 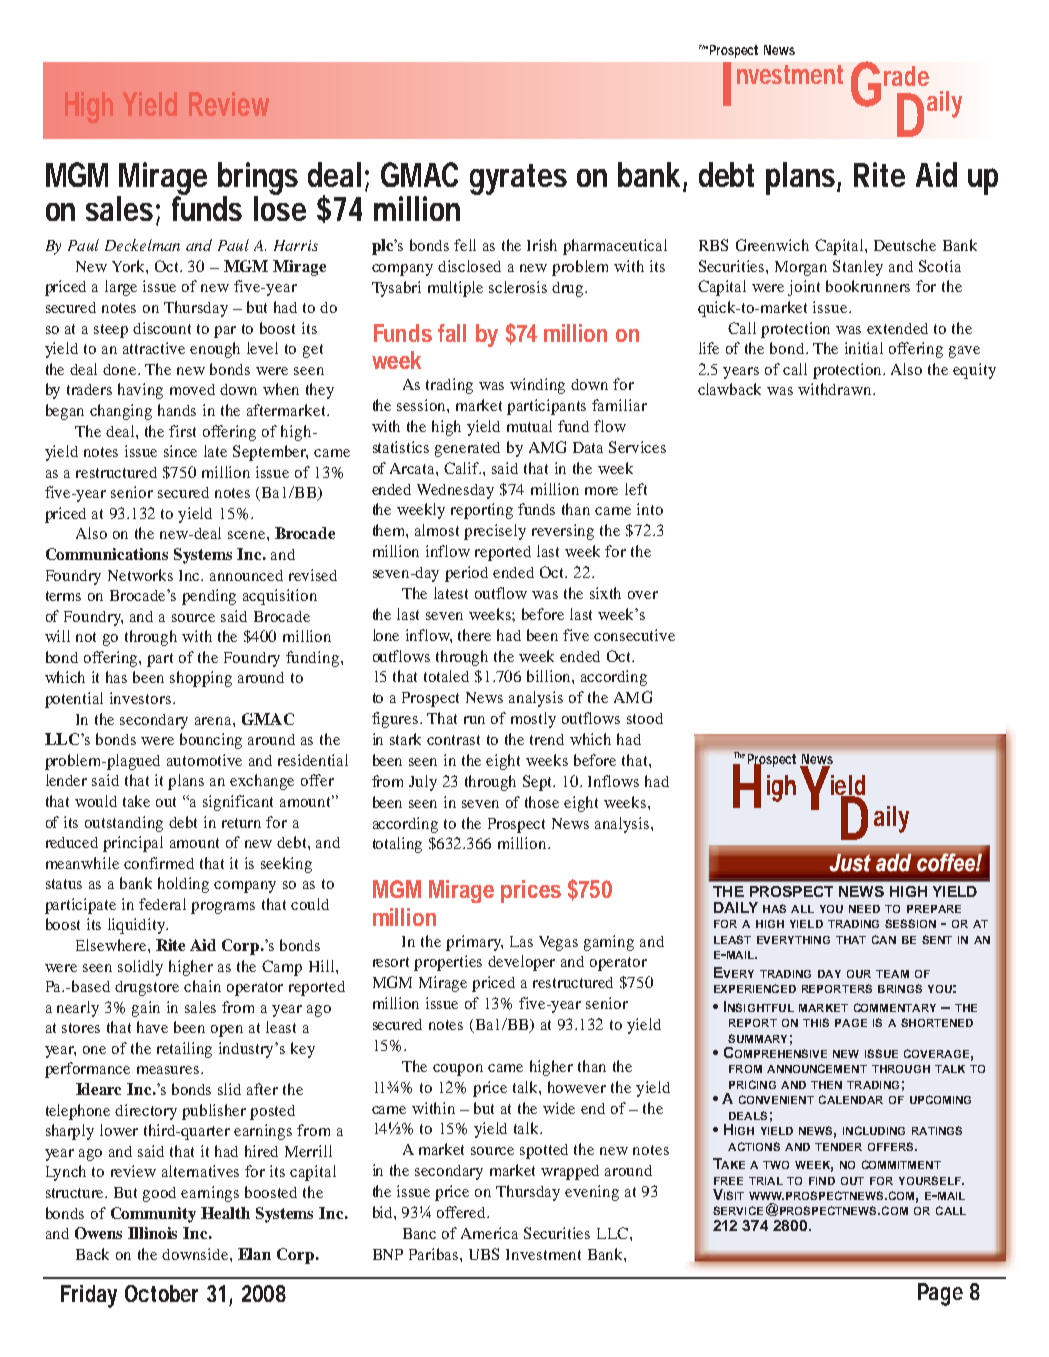 I want to click on large, so click(x=121, y=288).
